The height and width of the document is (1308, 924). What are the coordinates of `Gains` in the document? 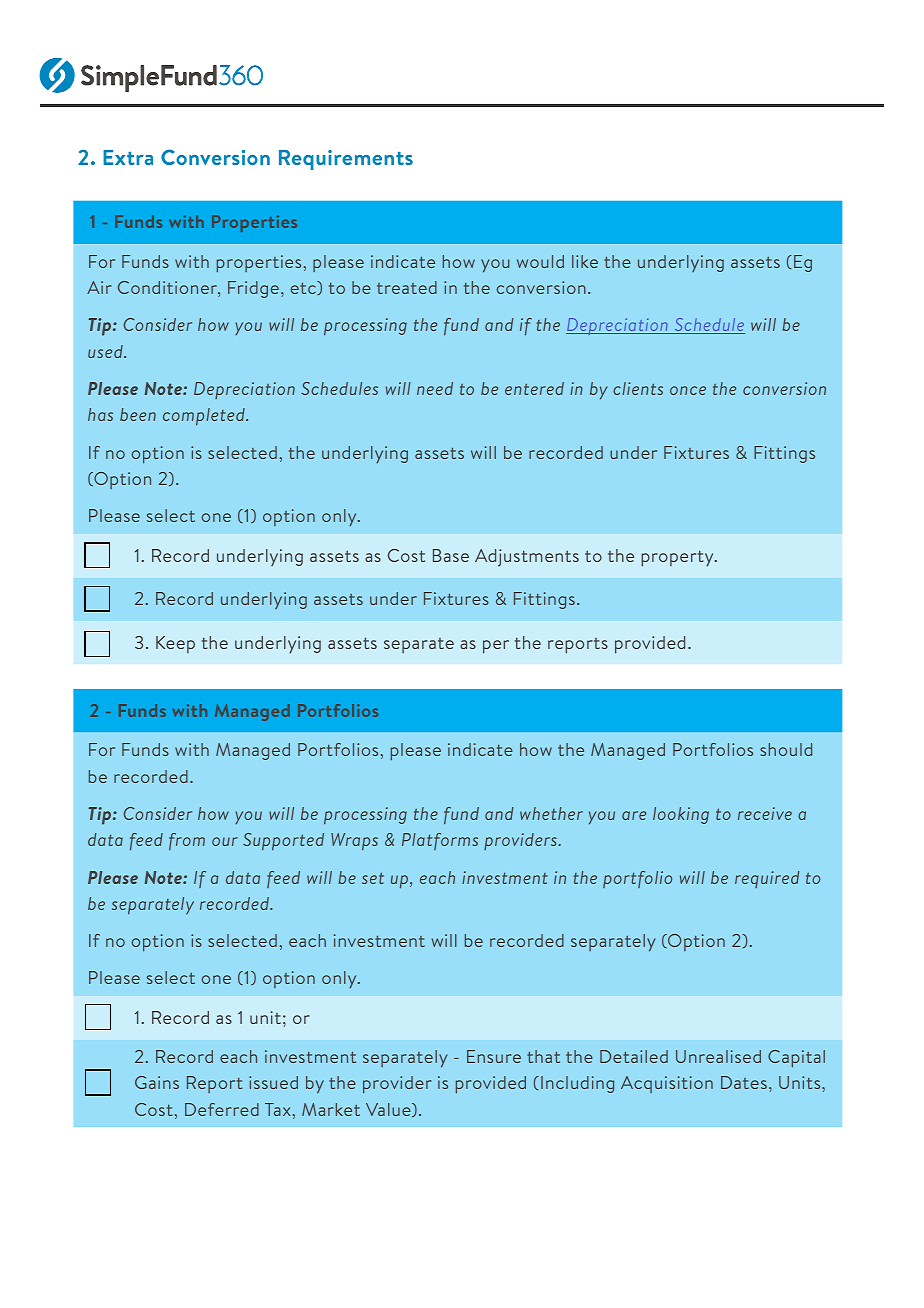 It's located at (157, 1082).
